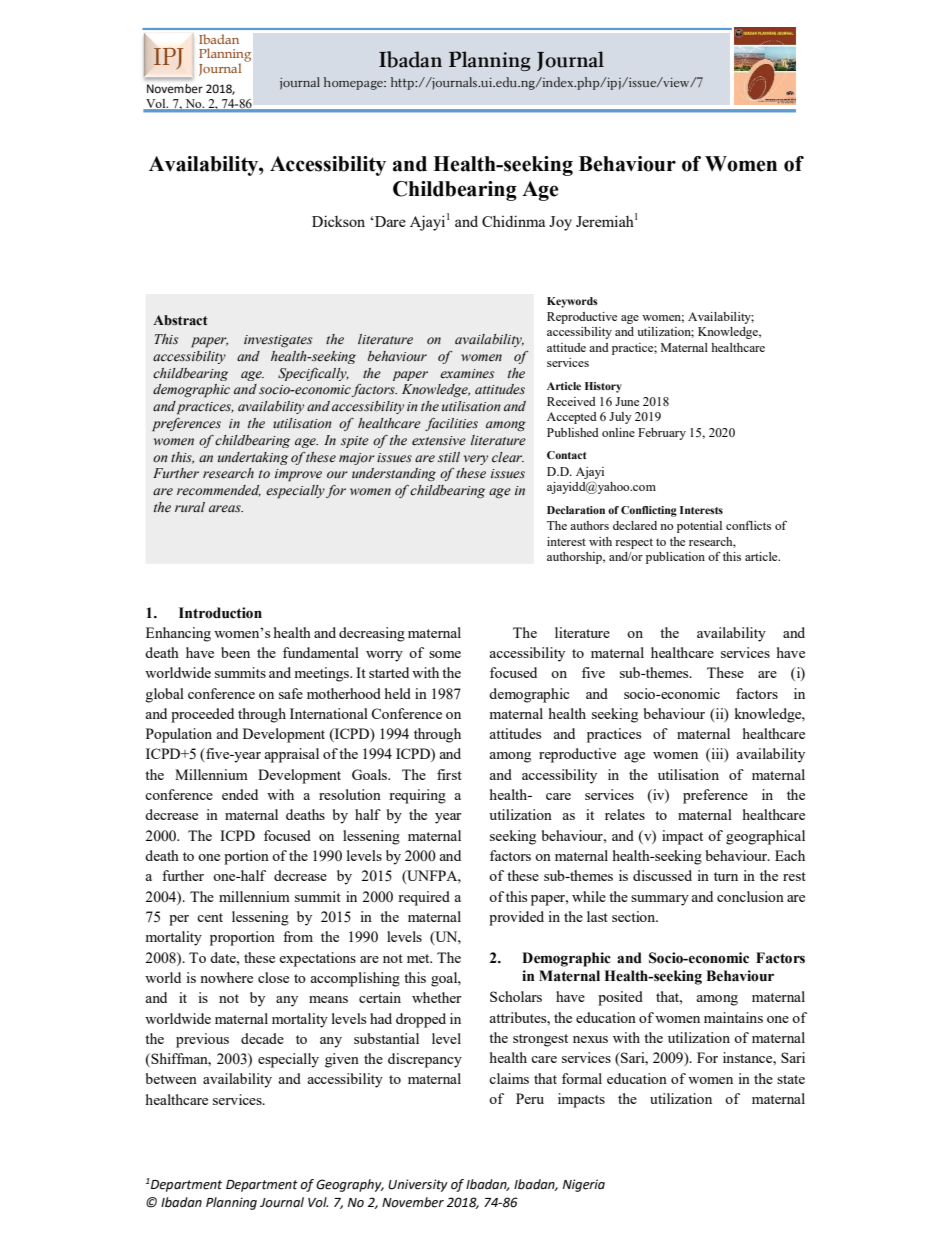 The image size is (952, 1233). I want to click on been, so click(235, 652).
